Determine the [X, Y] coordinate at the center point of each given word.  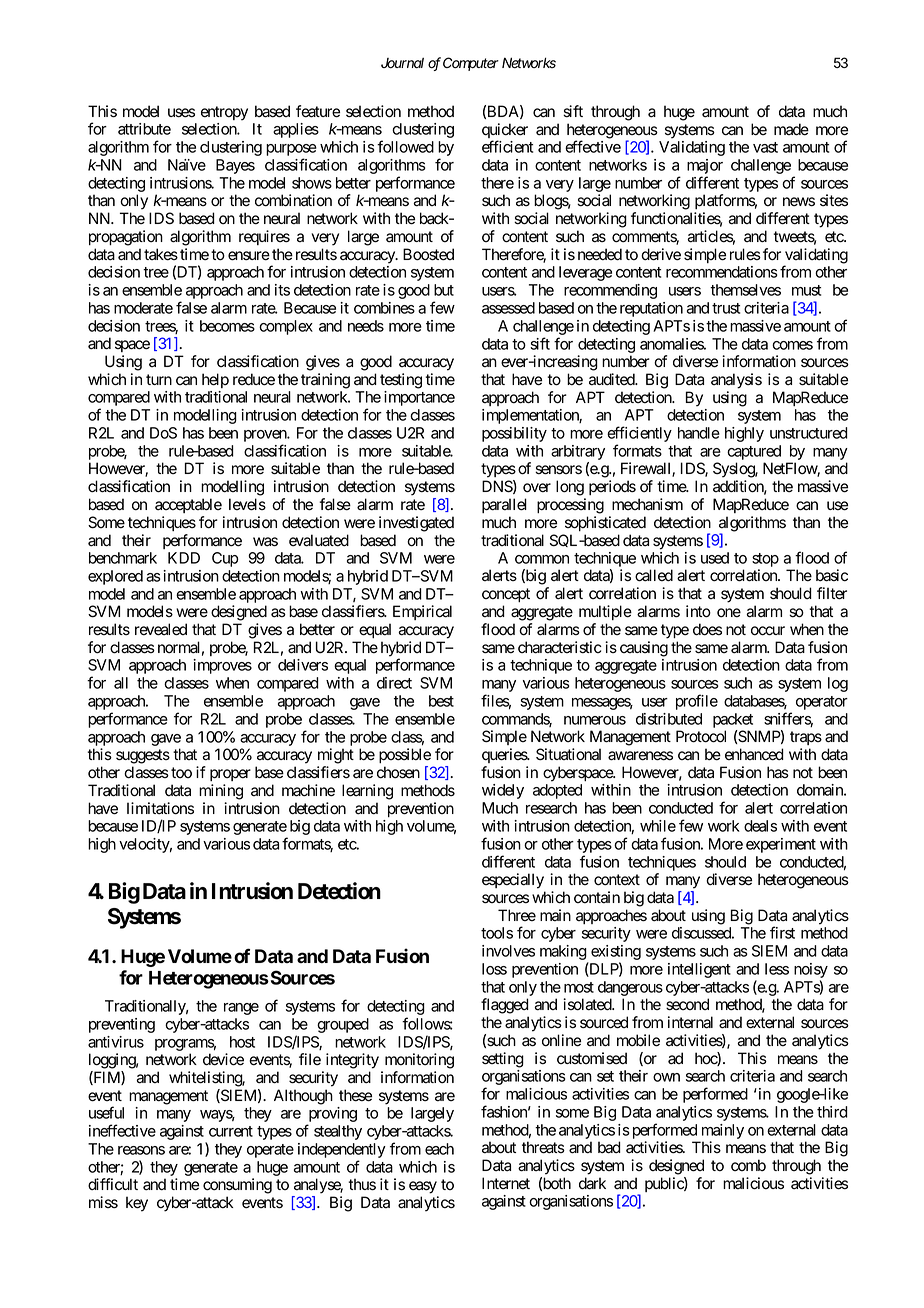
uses [181, 113]
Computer [471, 64]
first [782, 932]
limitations [160, 808]
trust [726, 308]
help [215, 380]
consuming [237, 1186]
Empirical [422, 612]
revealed [161, 629]
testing [401, 381]
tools [497, 933]
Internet [506, 1183]
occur [768, 631]
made [791, 129]
